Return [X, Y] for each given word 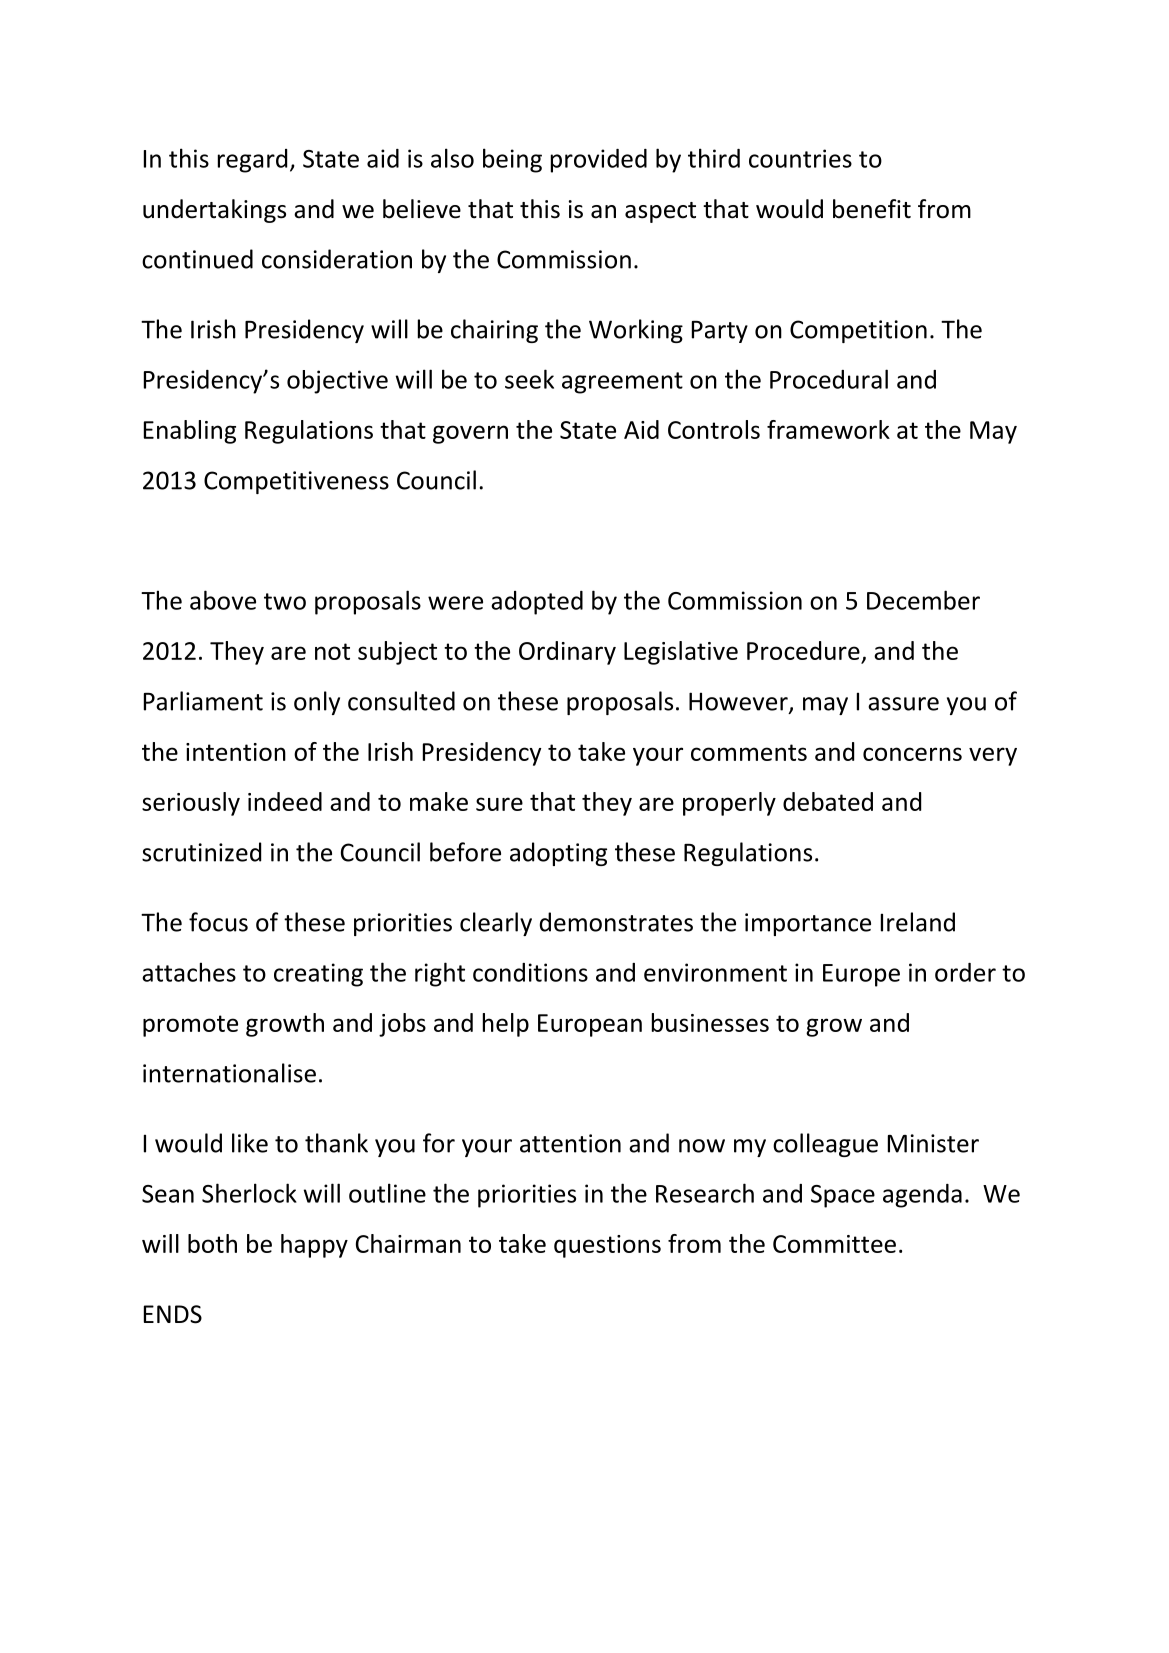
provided [599, 161]
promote [190, 1026]
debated [828, 801]
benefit [872, 209]
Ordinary [567, 653]
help [506, 1025]
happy [314, 1246]
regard [252, 161]
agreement [622, 383]
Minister [933, 1143]
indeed [285, 801]
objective [337, 382]
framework [828, 429]
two [285, 601]
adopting [558, 854]
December [923, 600]
